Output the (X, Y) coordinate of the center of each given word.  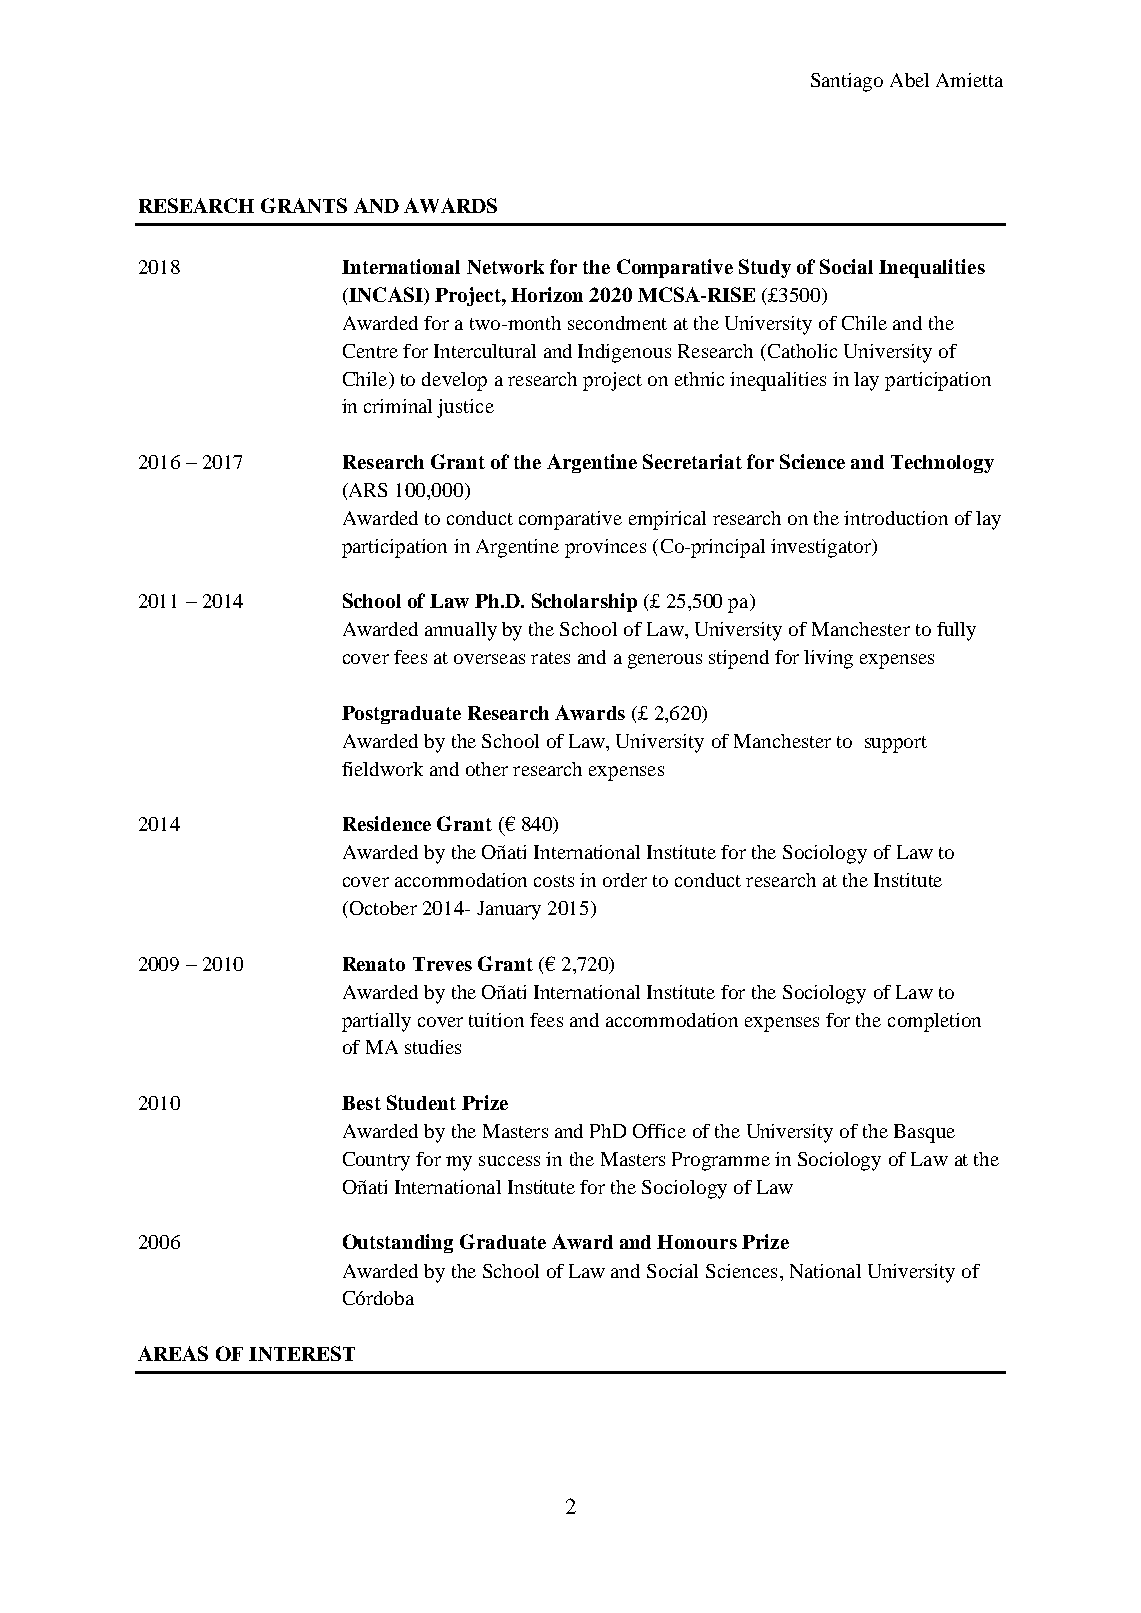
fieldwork (382, 769)
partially (376, 1022)
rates (550, 658)
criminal (398, 406)
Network (505, 267)
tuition (496, 1020)
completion (934, 1022)
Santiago (847, 82)
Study (765, 268)
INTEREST (302, 1353)
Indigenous (624, 353)
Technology (942, 464)
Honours (697, 1242)
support (896, 744)
